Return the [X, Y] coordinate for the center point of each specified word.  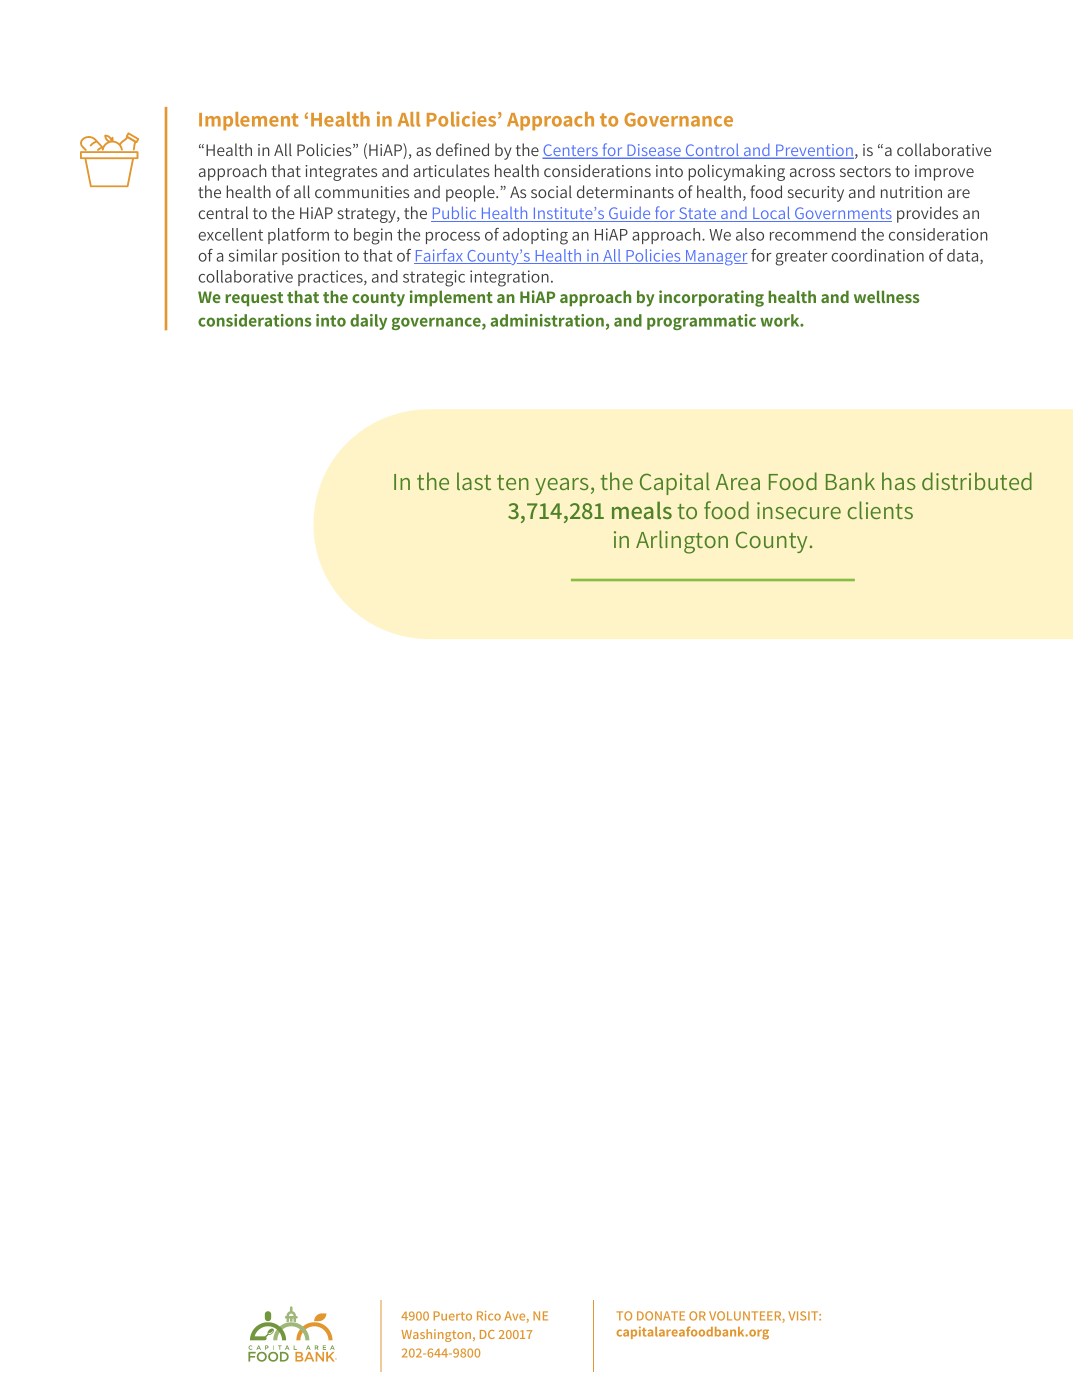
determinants [625, 191]
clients [880, 510]
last [474, 481]
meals [642, 510]
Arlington [682, 542]
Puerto [452, 1316]
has [899, 481]
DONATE [661, 1316]
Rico [489, 1316]
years [562, 486]
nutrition [911, 192]
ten [513, 482]
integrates [341, 173]
